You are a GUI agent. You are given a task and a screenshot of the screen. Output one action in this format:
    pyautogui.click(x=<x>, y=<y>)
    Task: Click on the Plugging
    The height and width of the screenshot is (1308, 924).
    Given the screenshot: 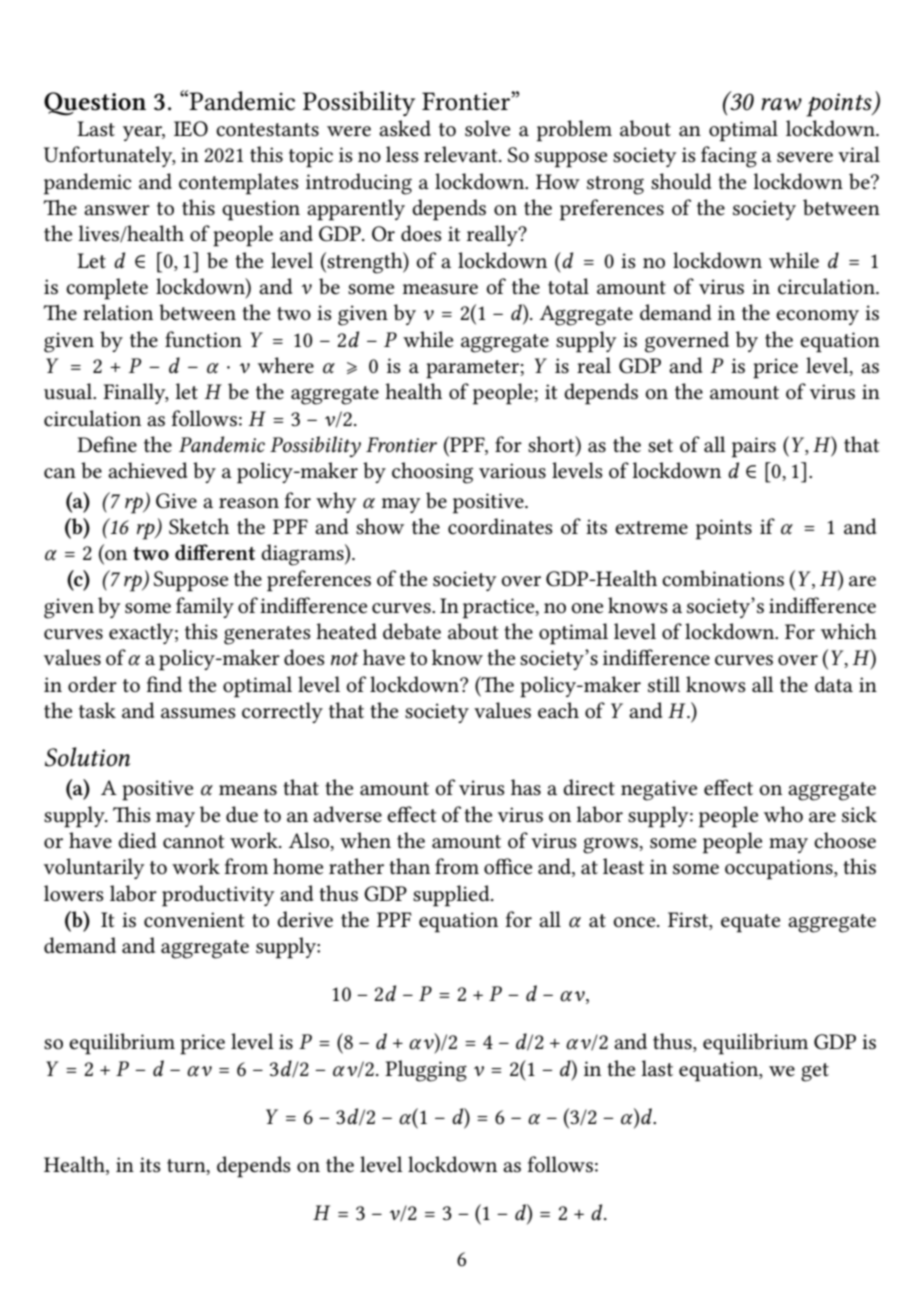 What is the action you would take?
    pyautogui.click(x=426, y=1071)
